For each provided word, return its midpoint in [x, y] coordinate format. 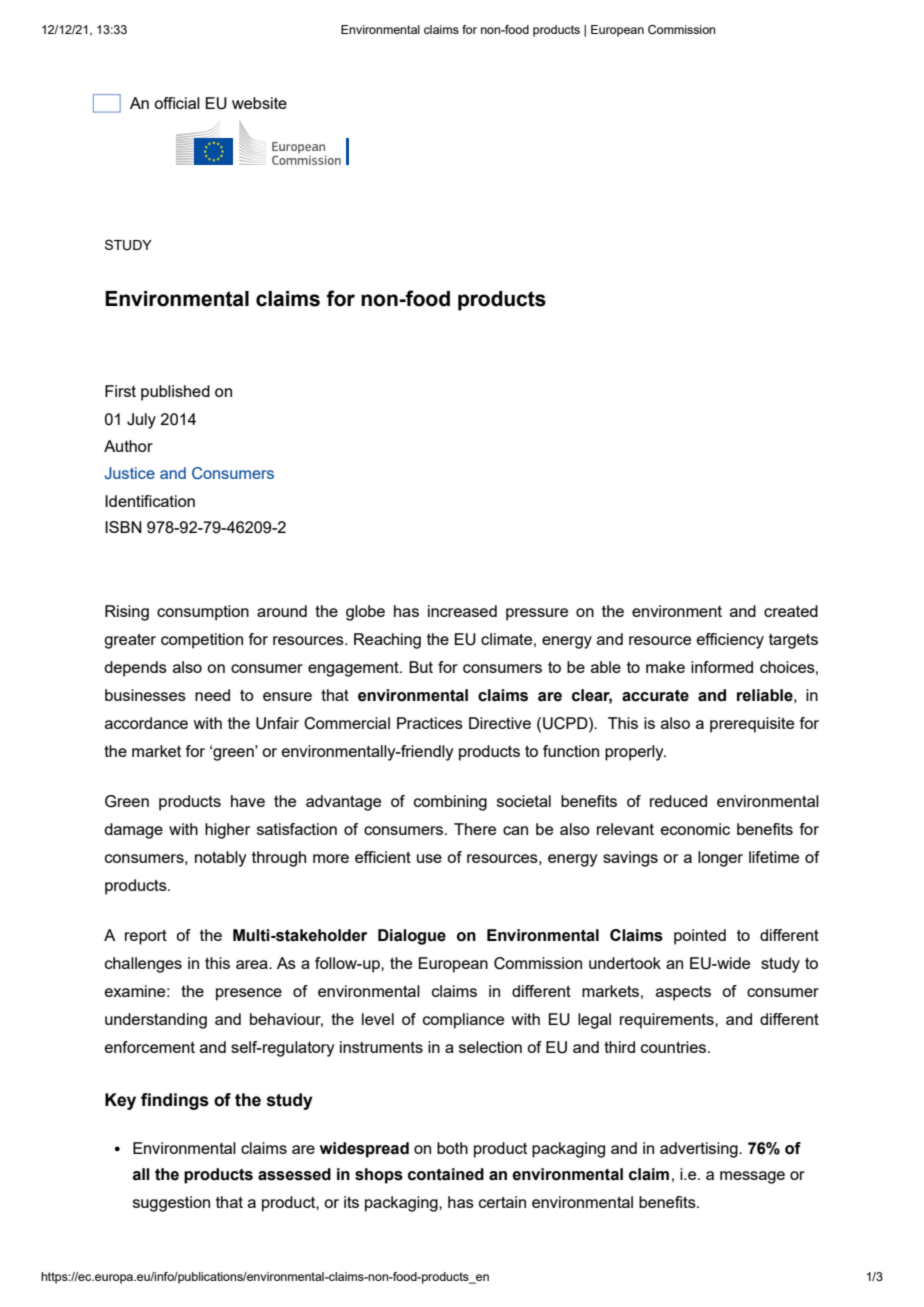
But [421, 667]
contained [446, 1174]
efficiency [730, 641]
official [177, 103]
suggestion [171, 1204]
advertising [700, 1150]
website [259, 103]
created [791, 611]
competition [202, 641]
